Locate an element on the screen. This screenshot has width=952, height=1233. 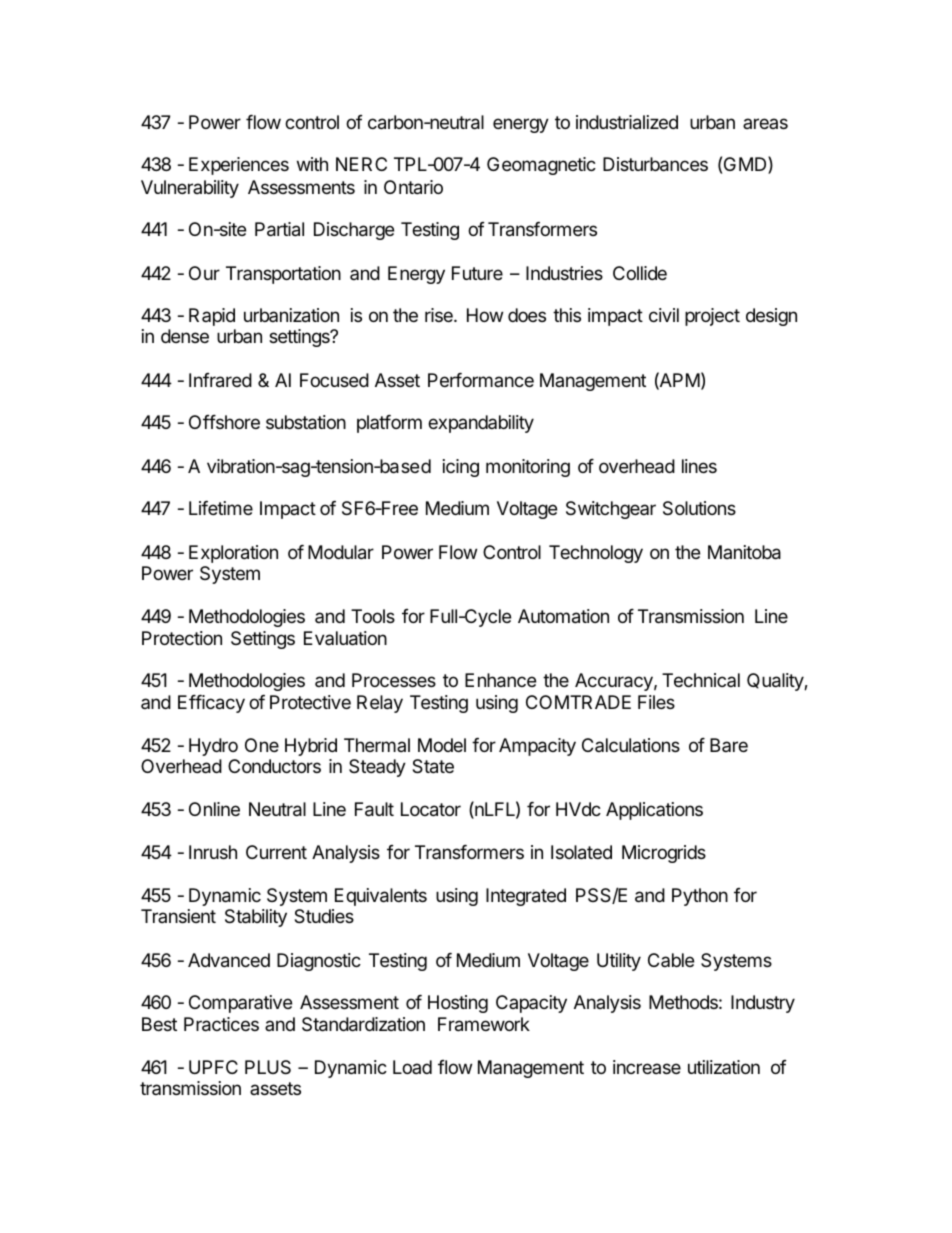
areas is located at coordinates (765, 123).
